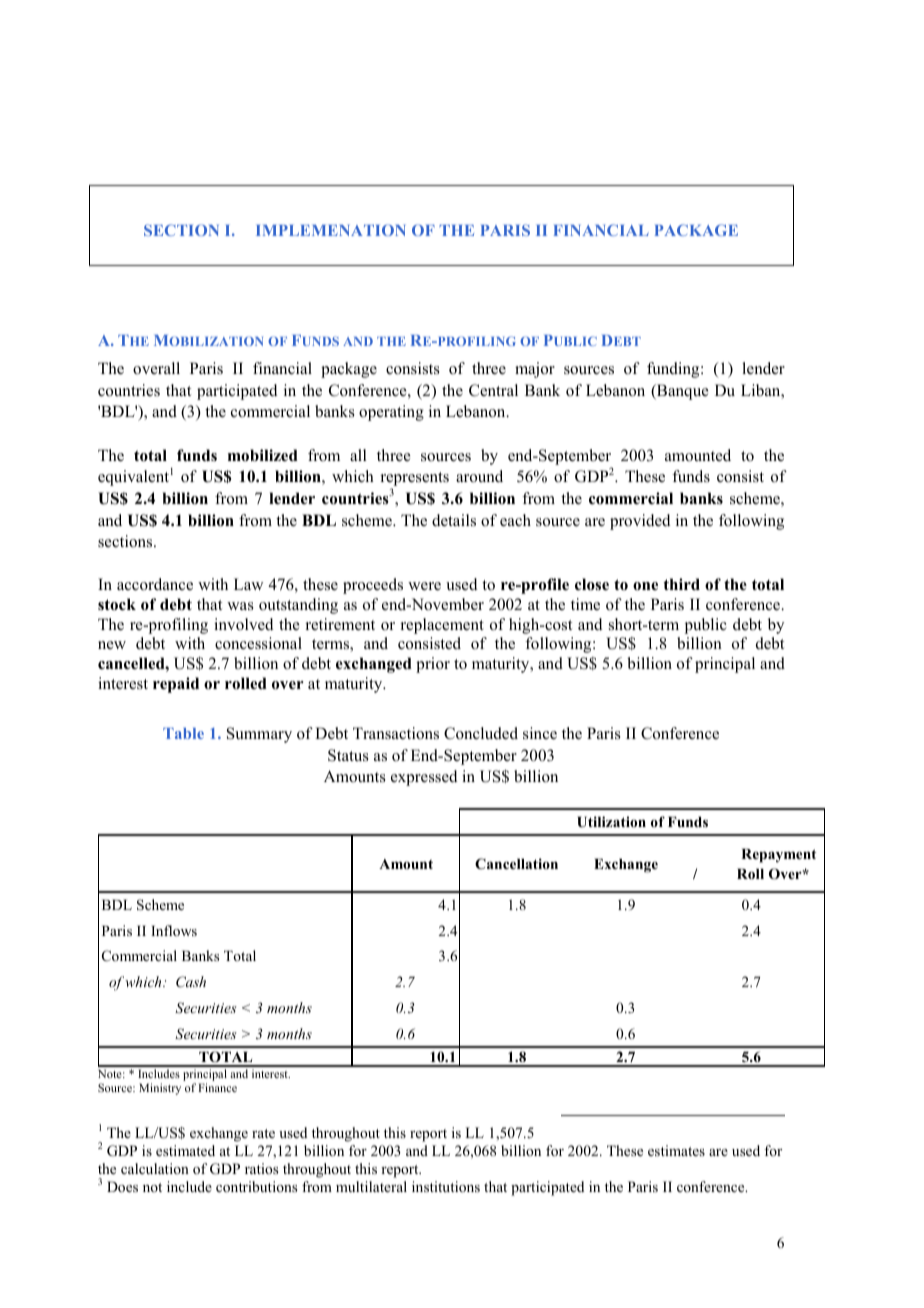 Image resolution: width=924 pixels, height=1308 pixels. What do you see at coordinates (682, 392) in the document?
I see `Banque` at bounding box center [682, 392].
